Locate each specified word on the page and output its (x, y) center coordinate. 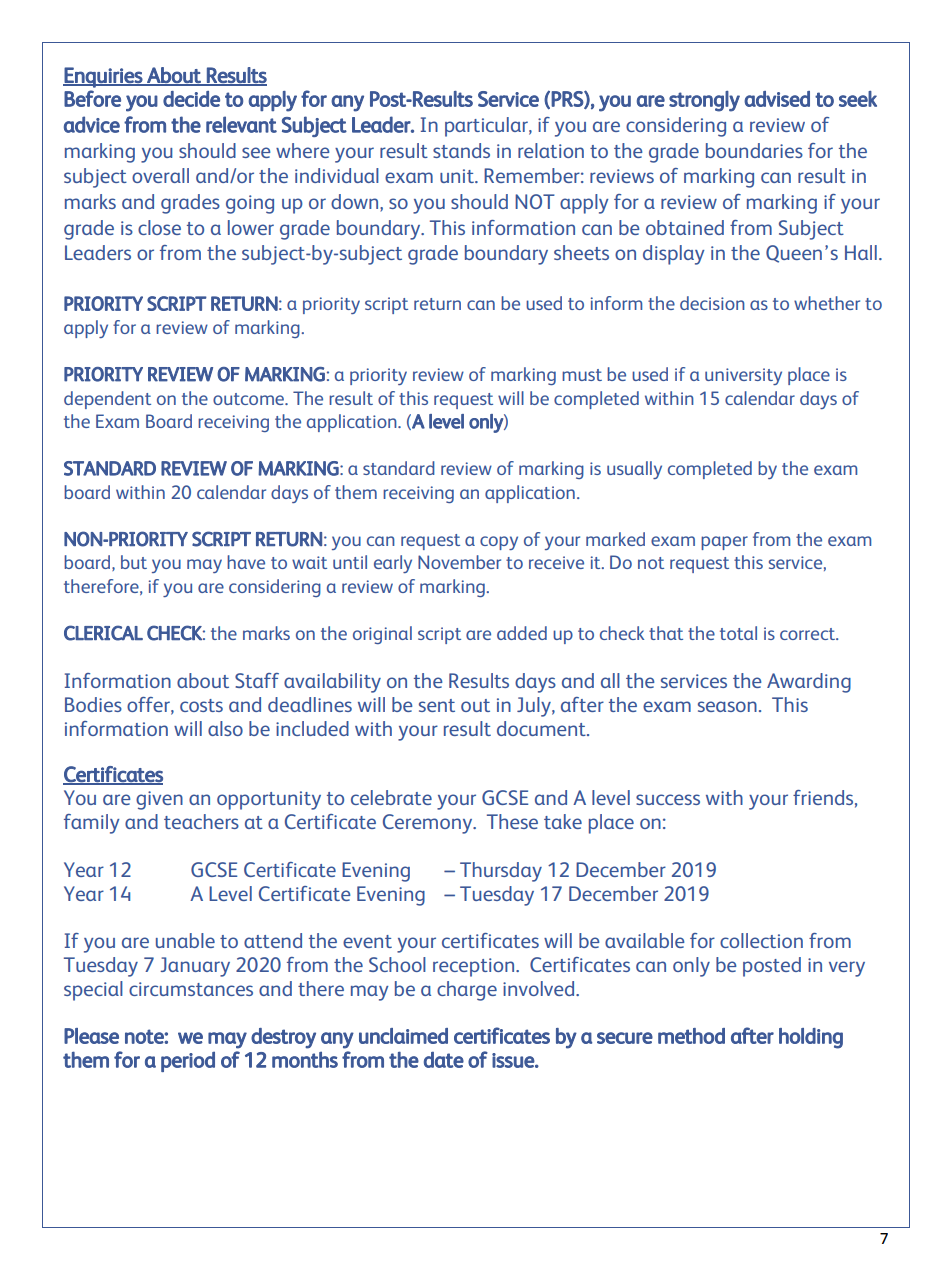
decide (191, 99)
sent (437, 705)
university (743, 376)
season (727, 706)
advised (777, 99)
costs (201, 705)
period (188, 1062)
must (582, 375)
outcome (249, 399)
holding (811, 1038)
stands (461, 150)
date (444, 1060)
